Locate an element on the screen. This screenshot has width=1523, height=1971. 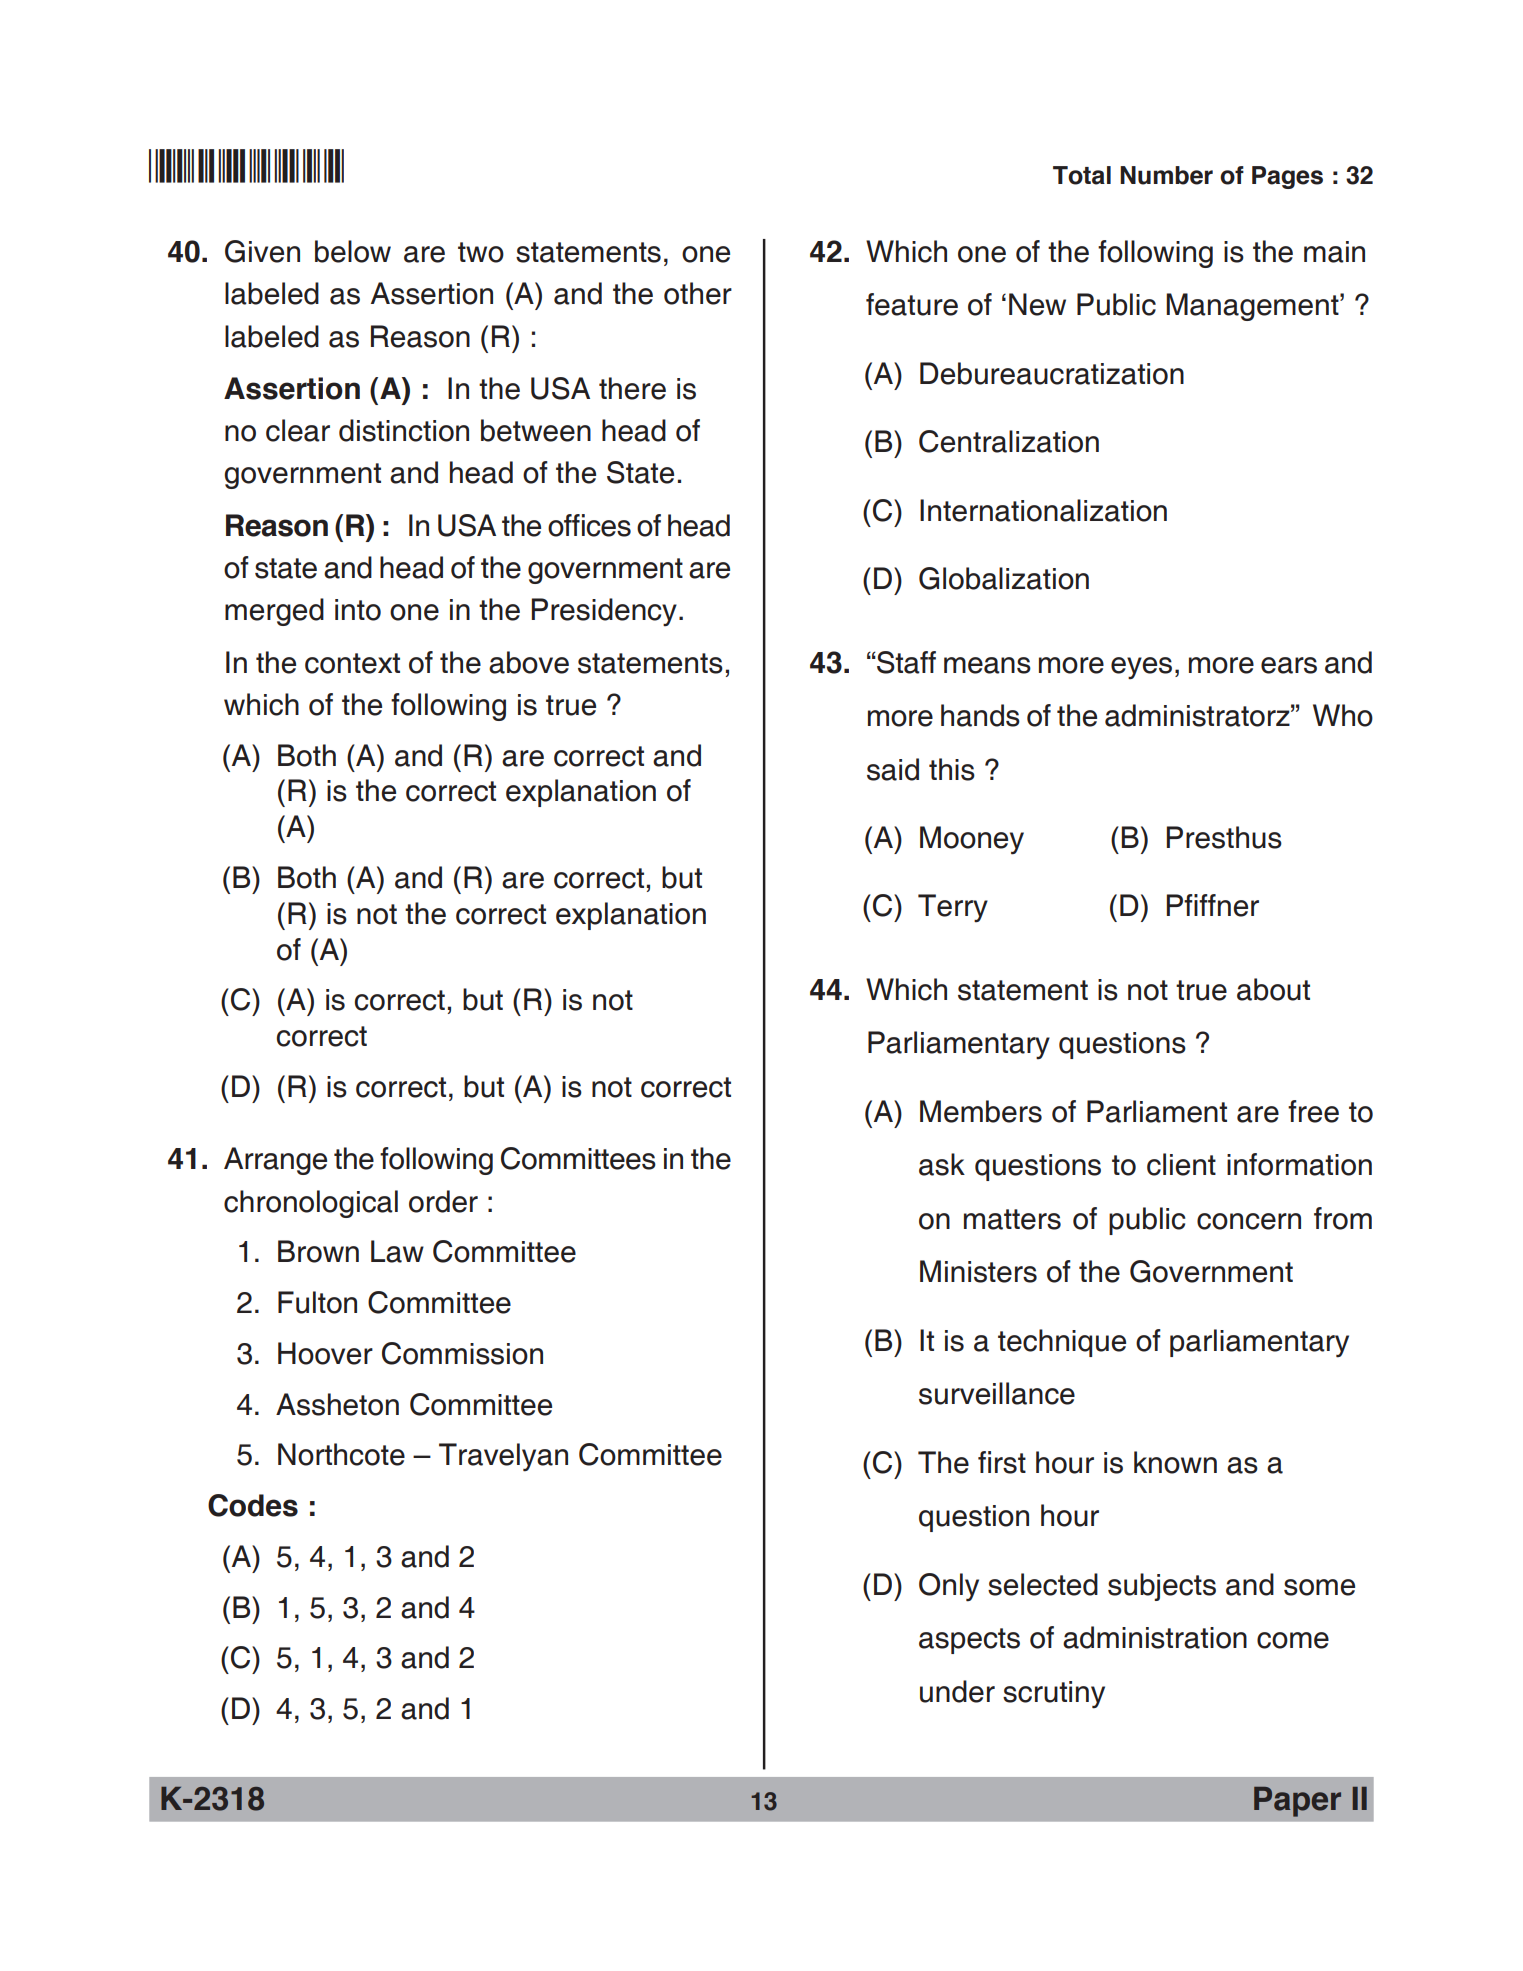
below is located at coordinates (353, 251).
